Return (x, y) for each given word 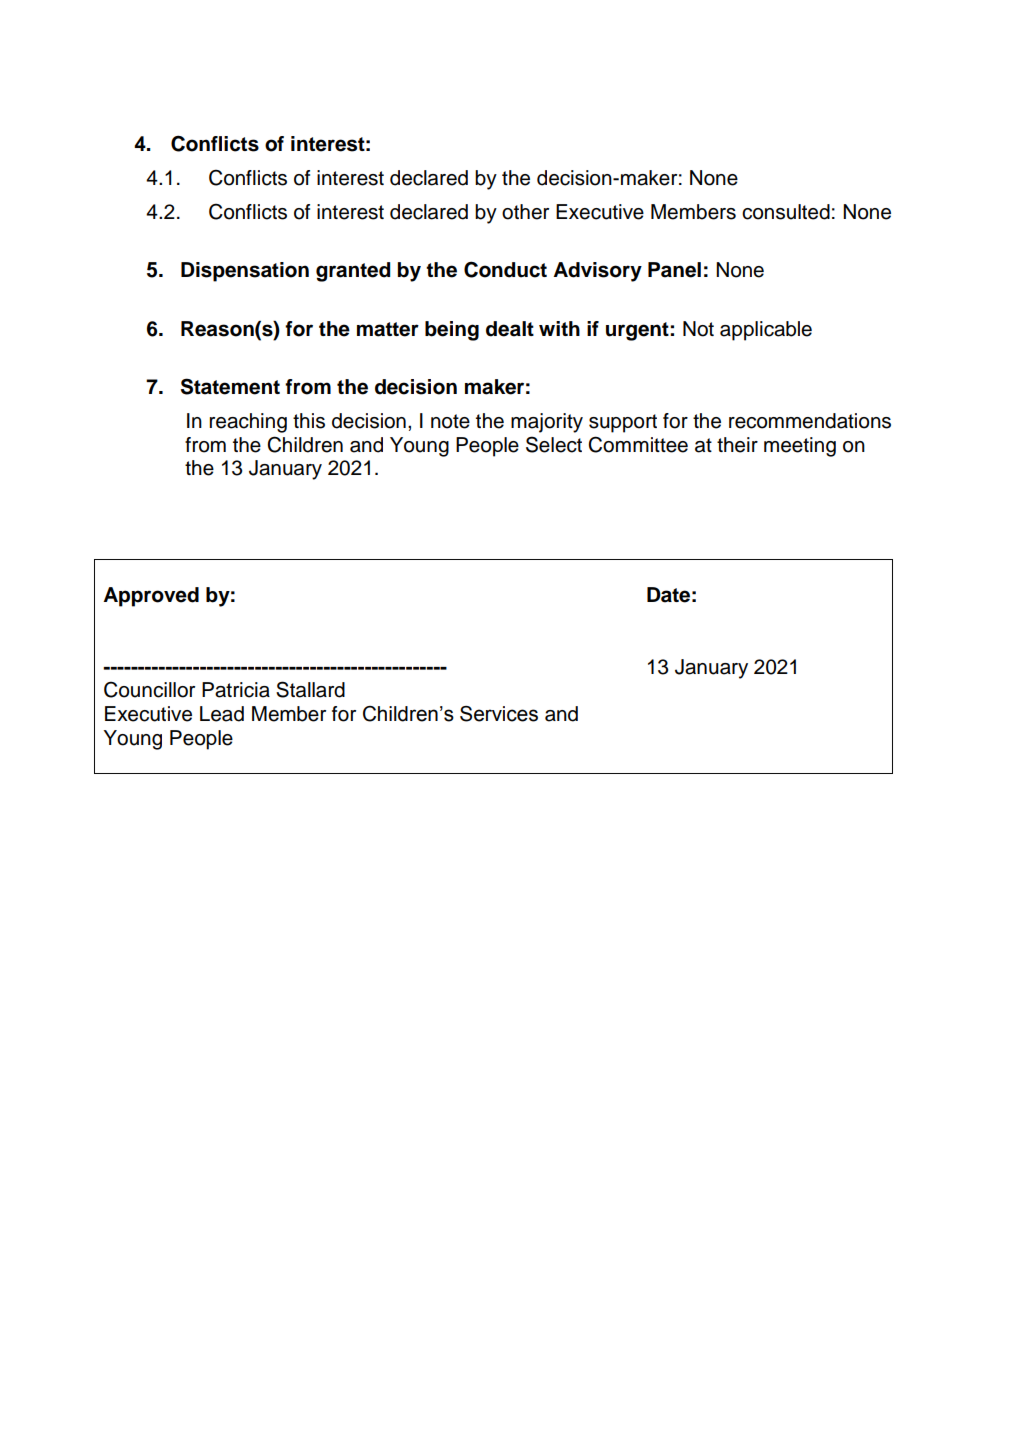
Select (554, 444)
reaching (248, 423)
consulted (786, 212)
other (525, 212)
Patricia (236, 690)
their (737, 445)
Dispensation (245, 272)
